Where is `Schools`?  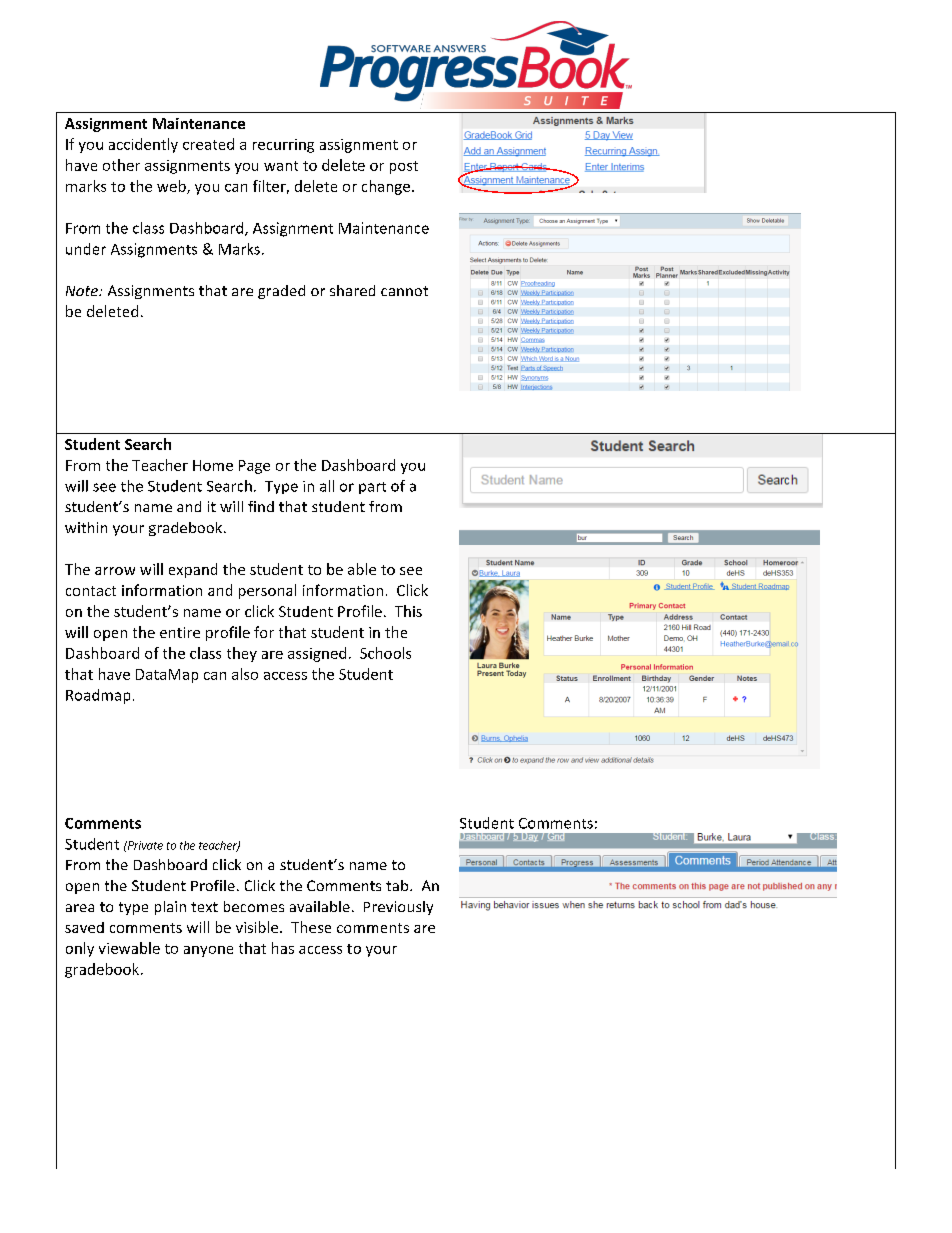 Schools is located at coordinates (385, 653).
